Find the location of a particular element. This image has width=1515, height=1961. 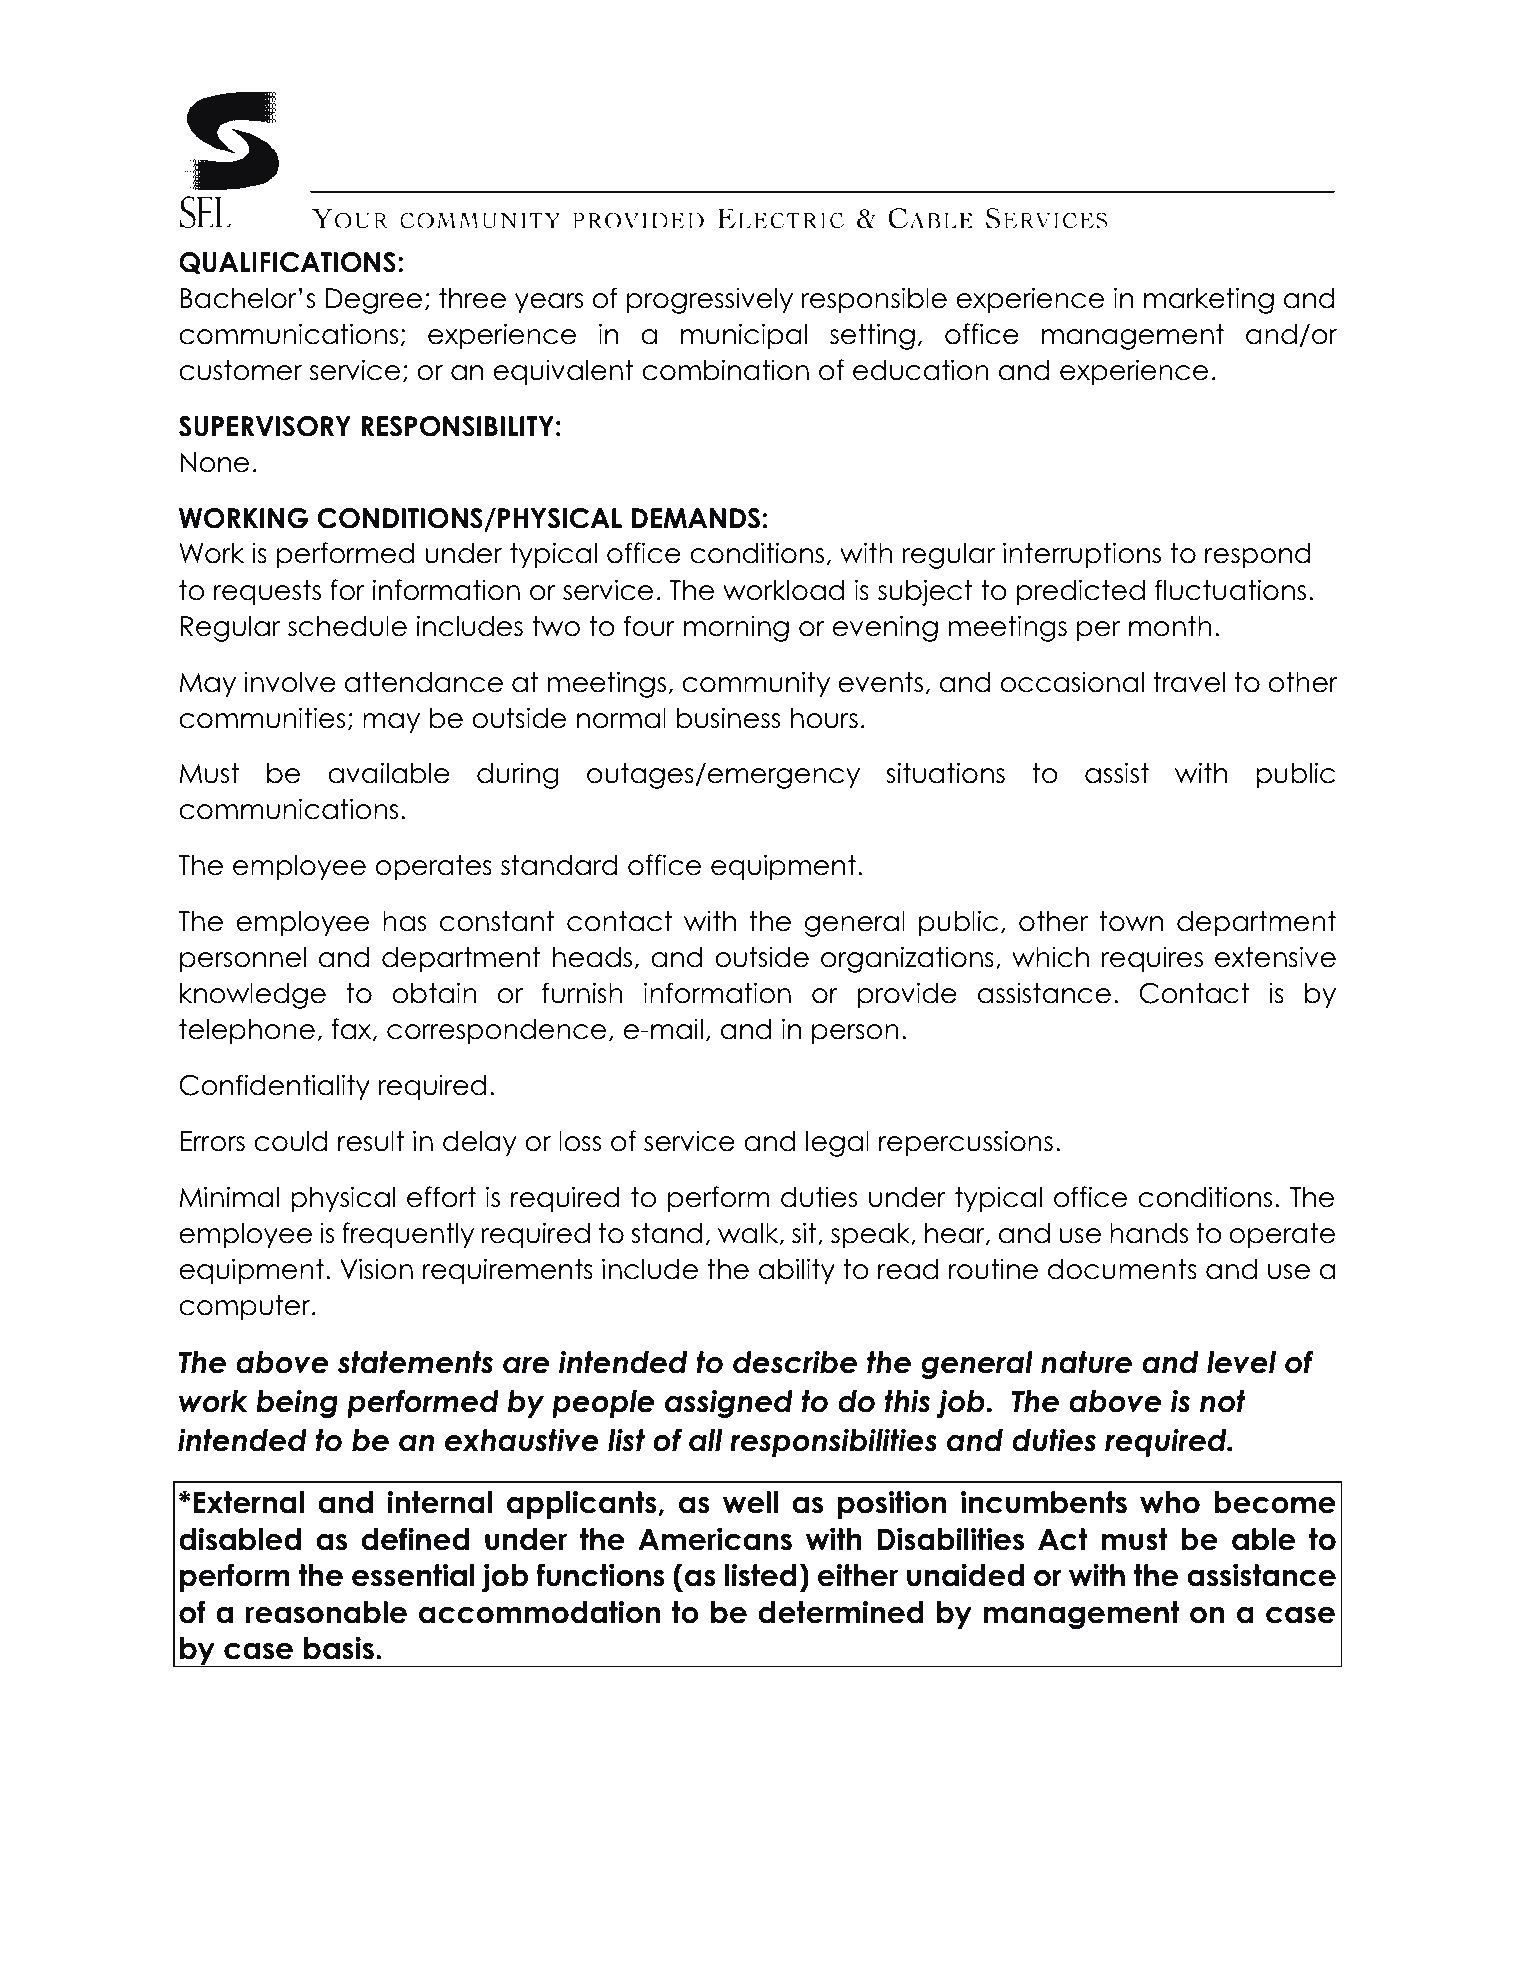

marketing is located at coordinates (1209, 300).
